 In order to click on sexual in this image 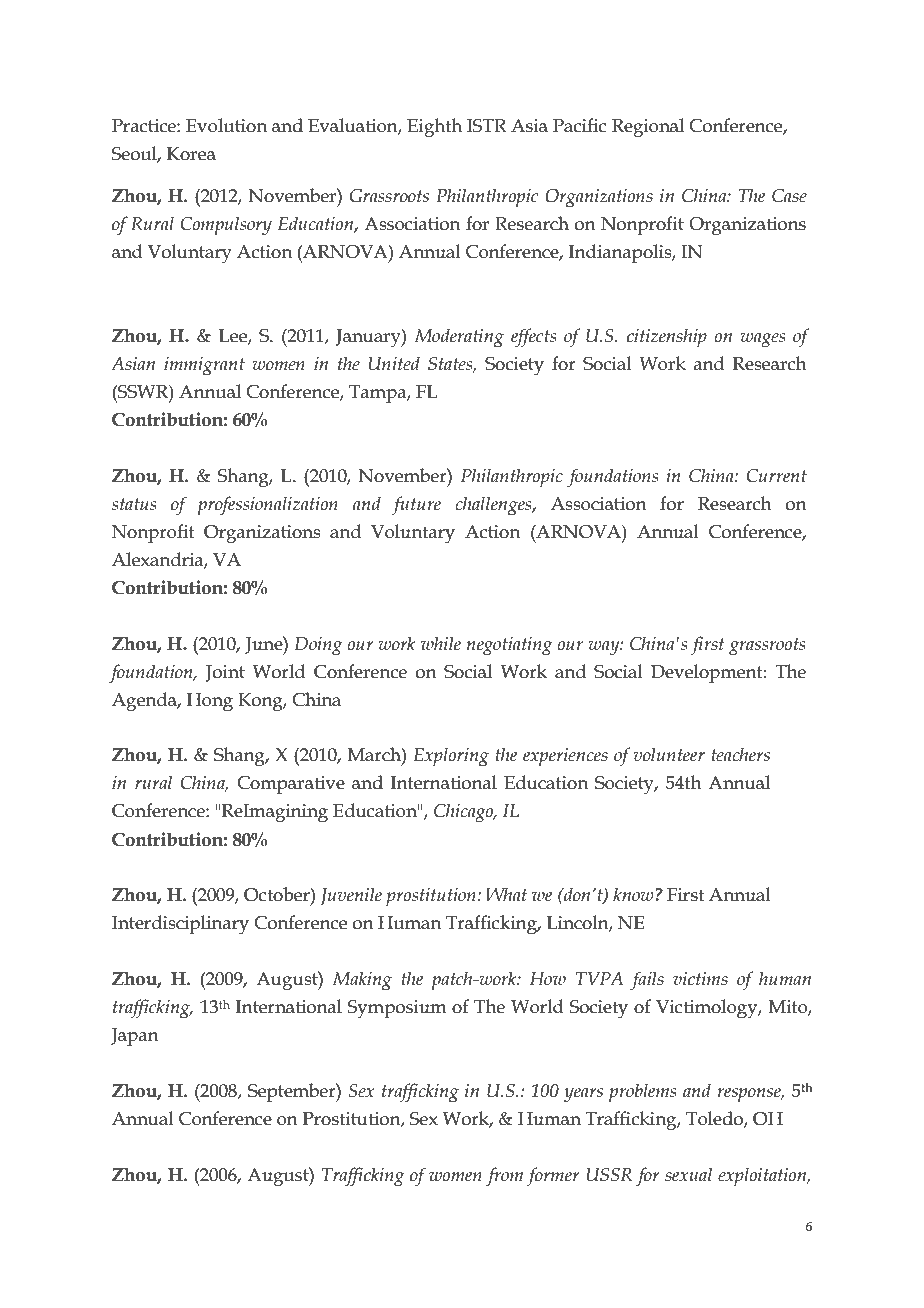, I will do `click(688, 1174)`.
